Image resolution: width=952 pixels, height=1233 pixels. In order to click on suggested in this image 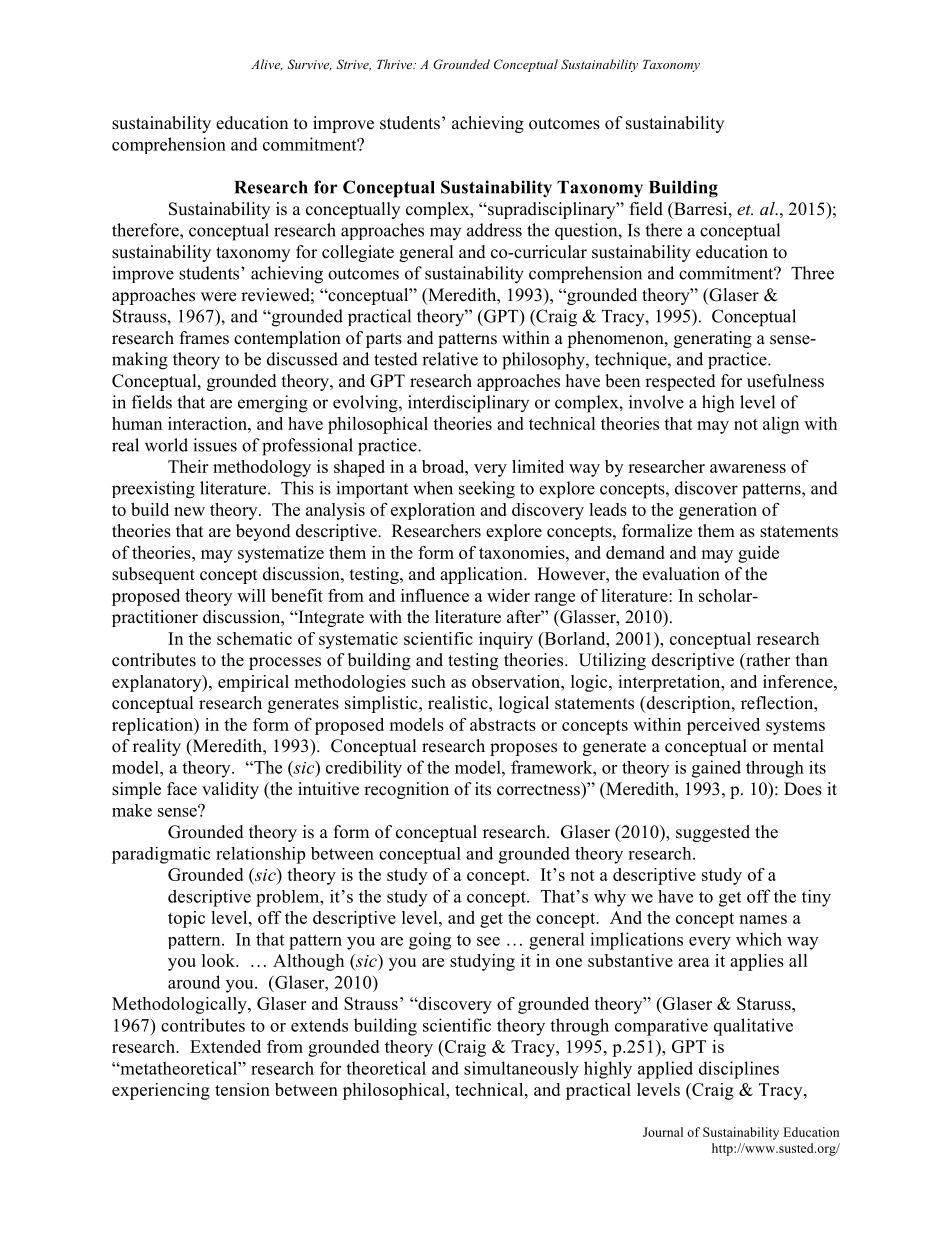, I will do `click(713, 833)`.
